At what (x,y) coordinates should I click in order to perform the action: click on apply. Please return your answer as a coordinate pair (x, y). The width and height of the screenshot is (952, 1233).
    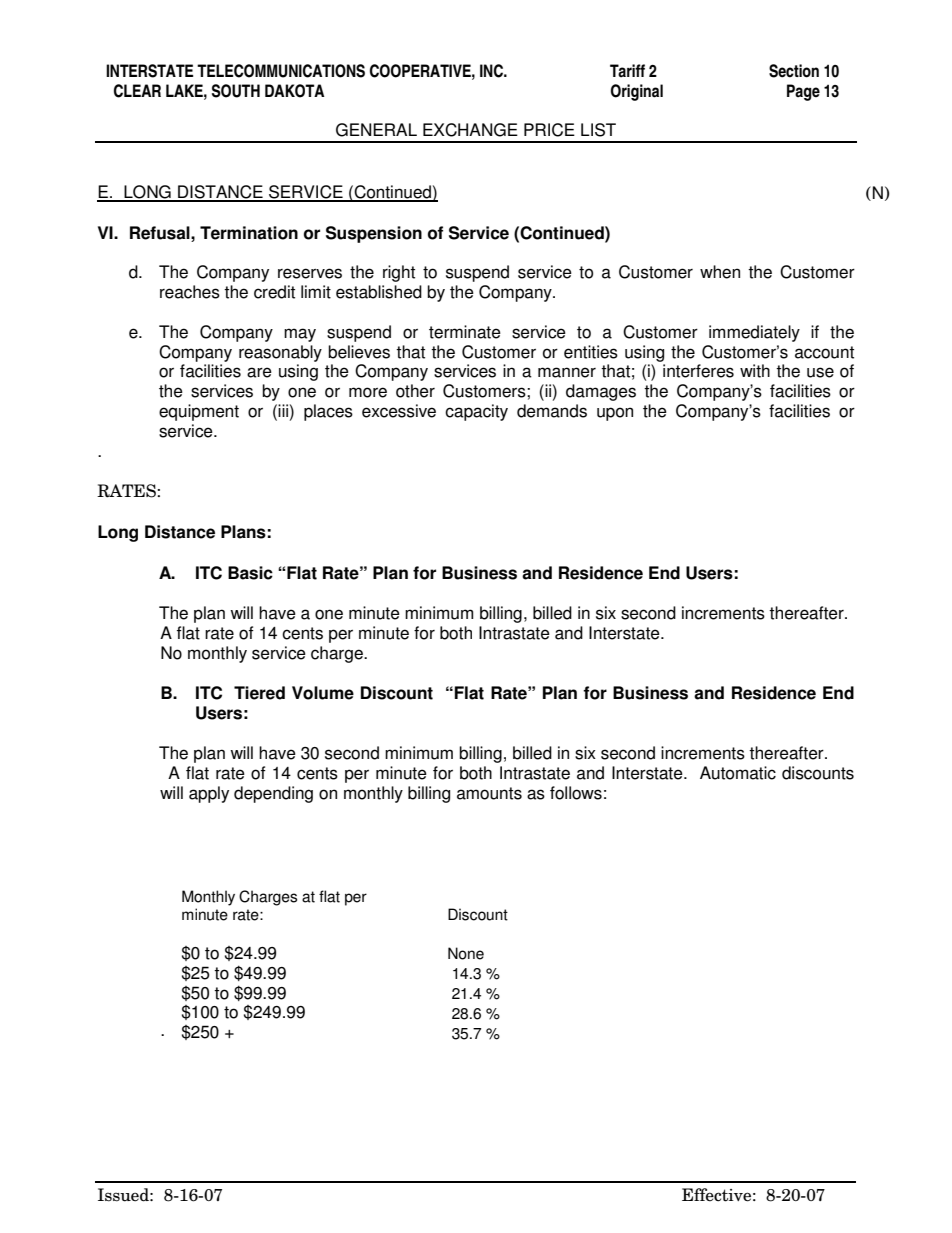
    Looking at the image, I should click on (209, 794).
